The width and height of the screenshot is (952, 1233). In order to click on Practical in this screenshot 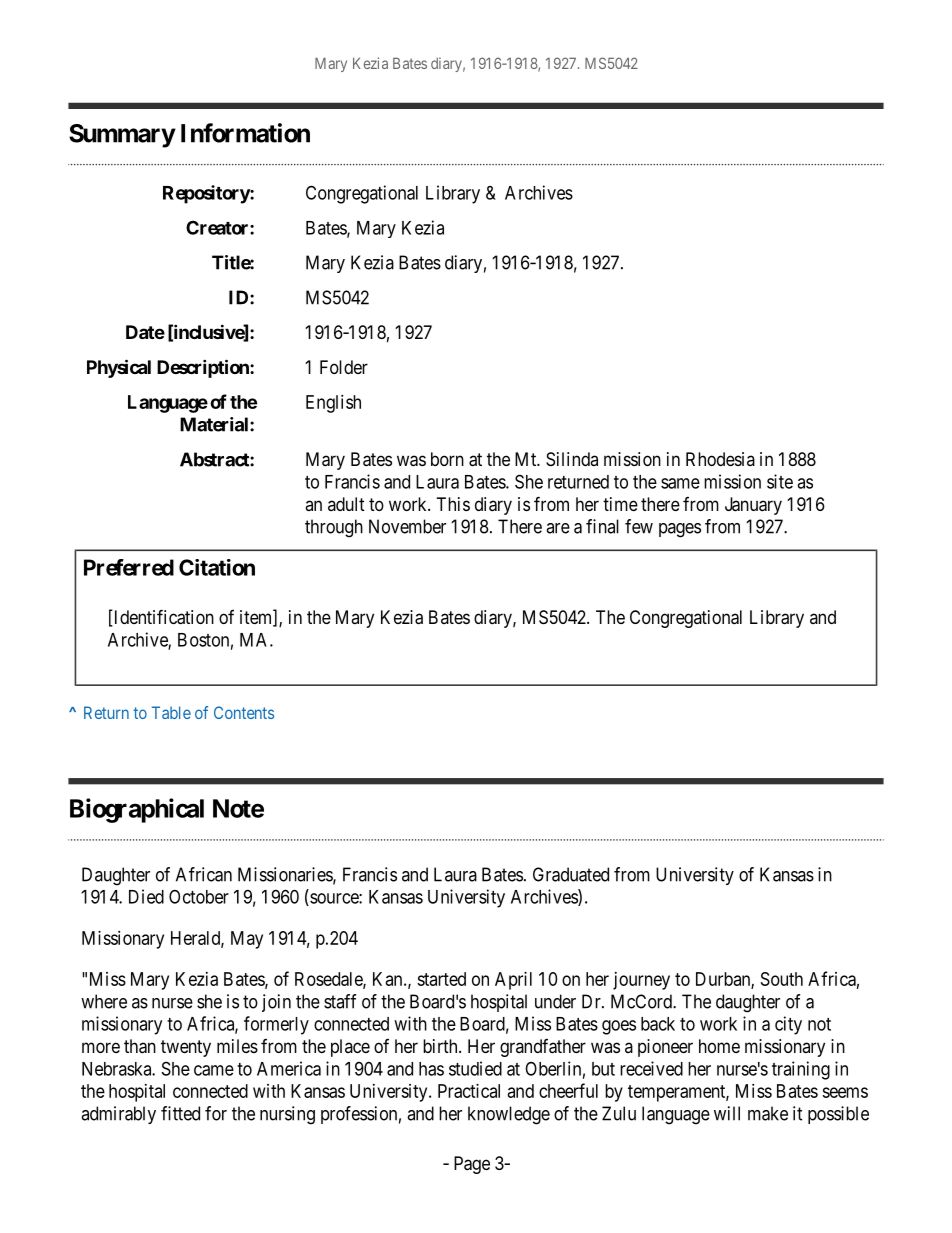, I will do `click(469, 1091)`.
